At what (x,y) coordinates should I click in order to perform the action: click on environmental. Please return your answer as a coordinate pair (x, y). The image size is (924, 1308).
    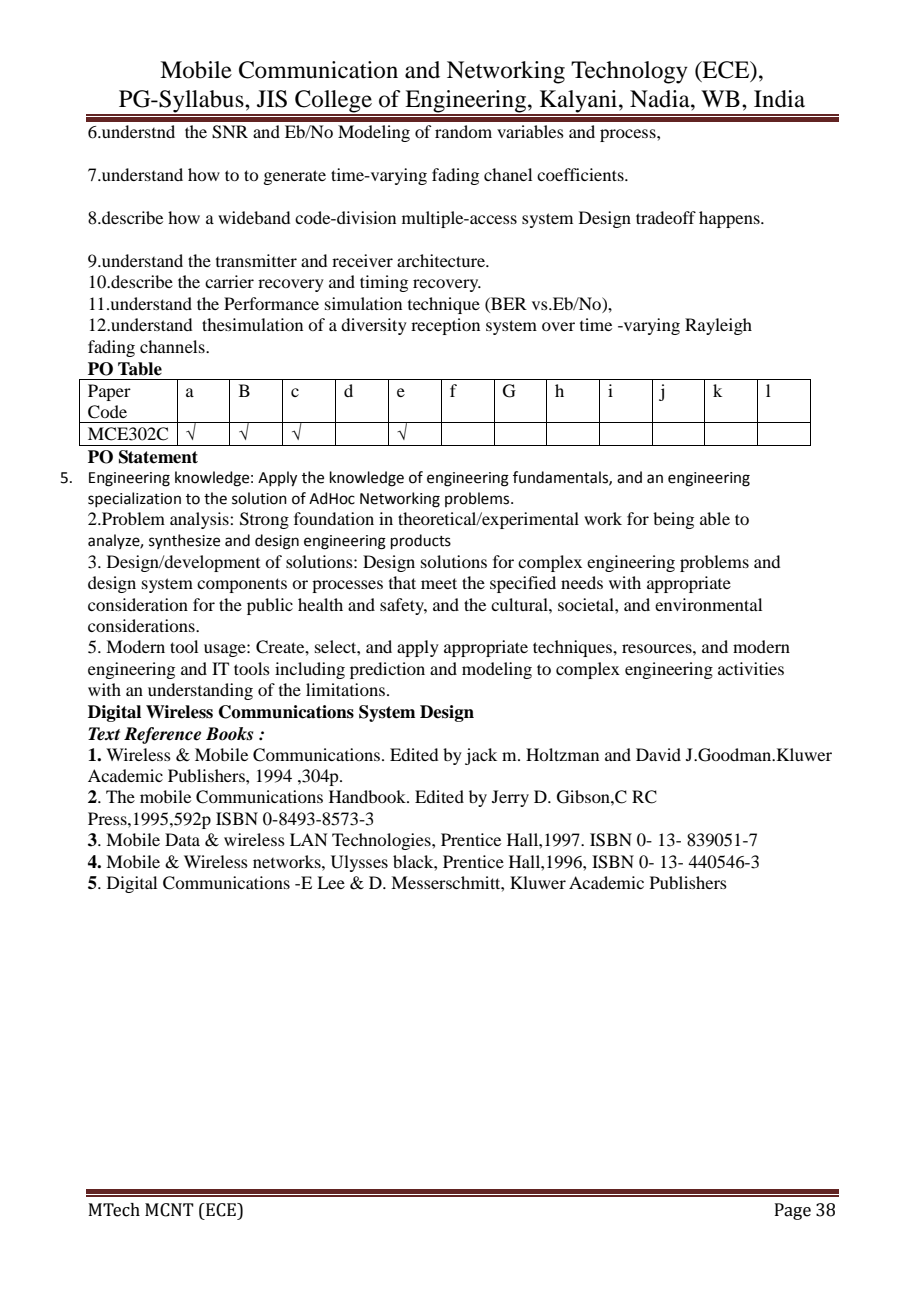
    Looking at the image, I should click on (708, 604).
